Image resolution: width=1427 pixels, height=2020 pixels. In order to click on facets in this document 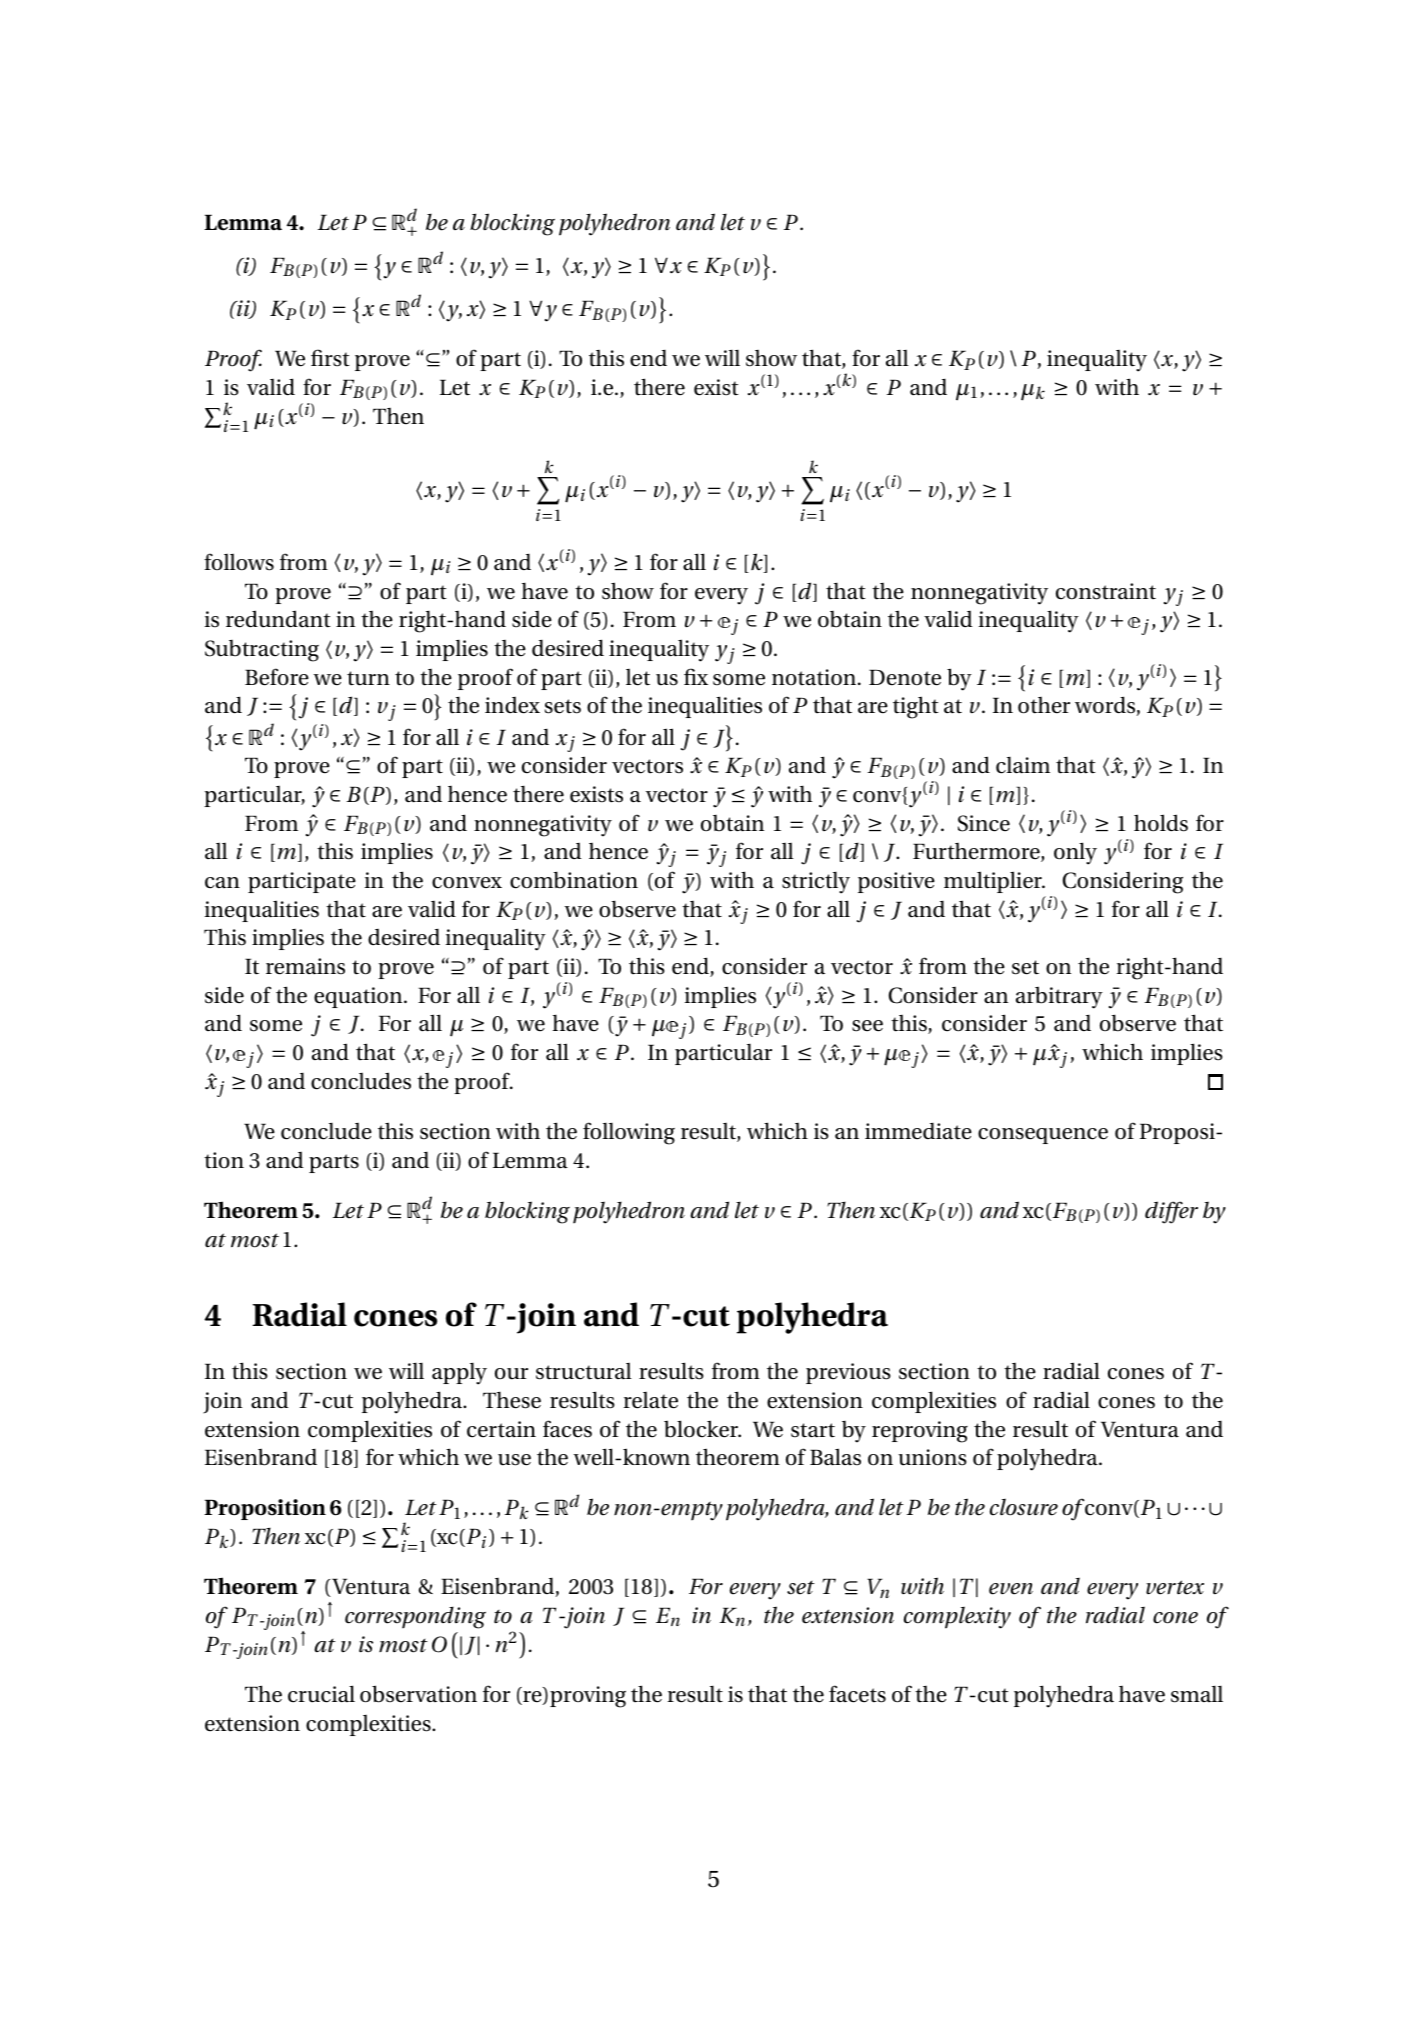, I will do `click(857, 1694)`.
